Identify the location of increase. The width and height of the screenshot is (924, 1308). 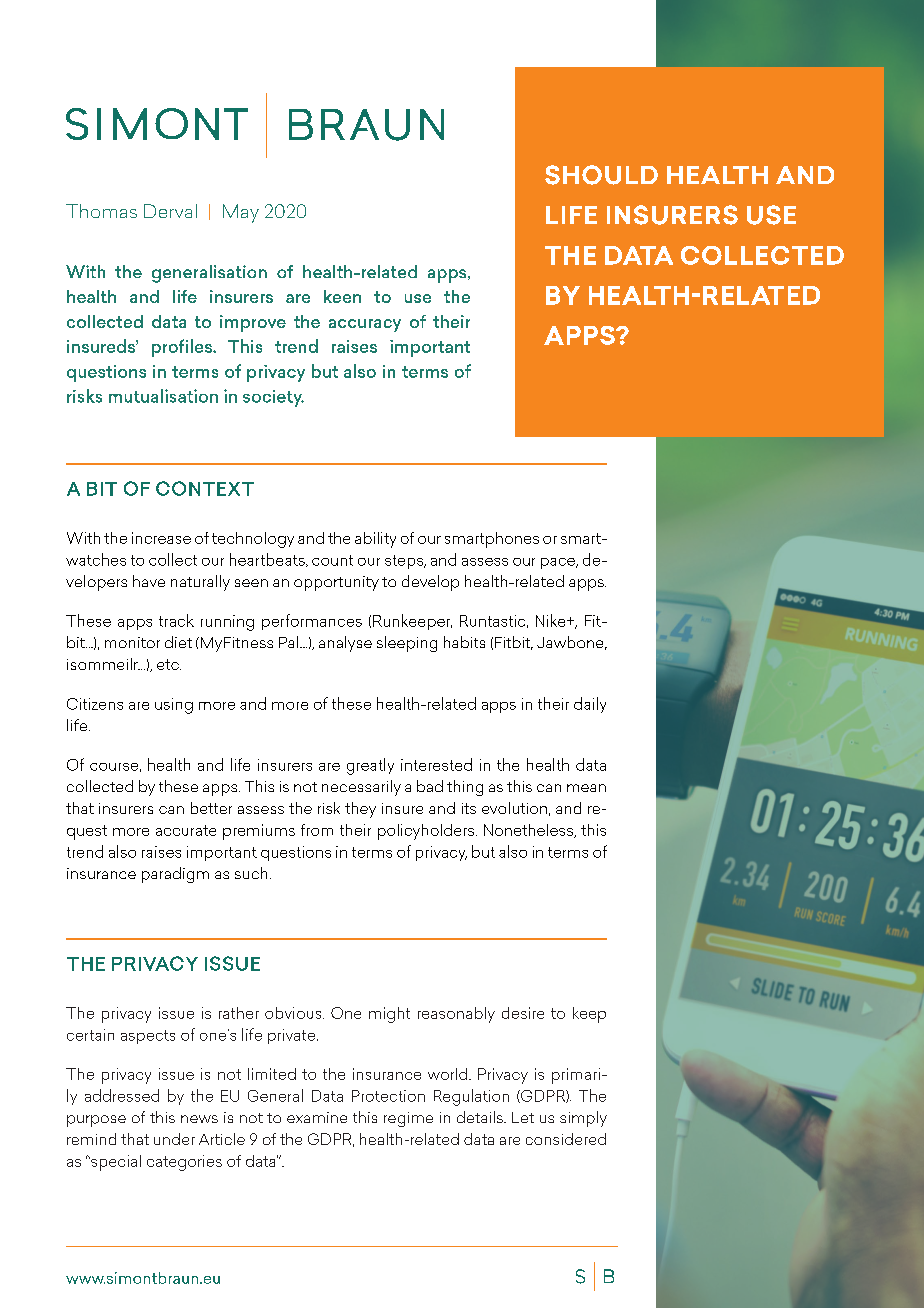
(161, 538).
